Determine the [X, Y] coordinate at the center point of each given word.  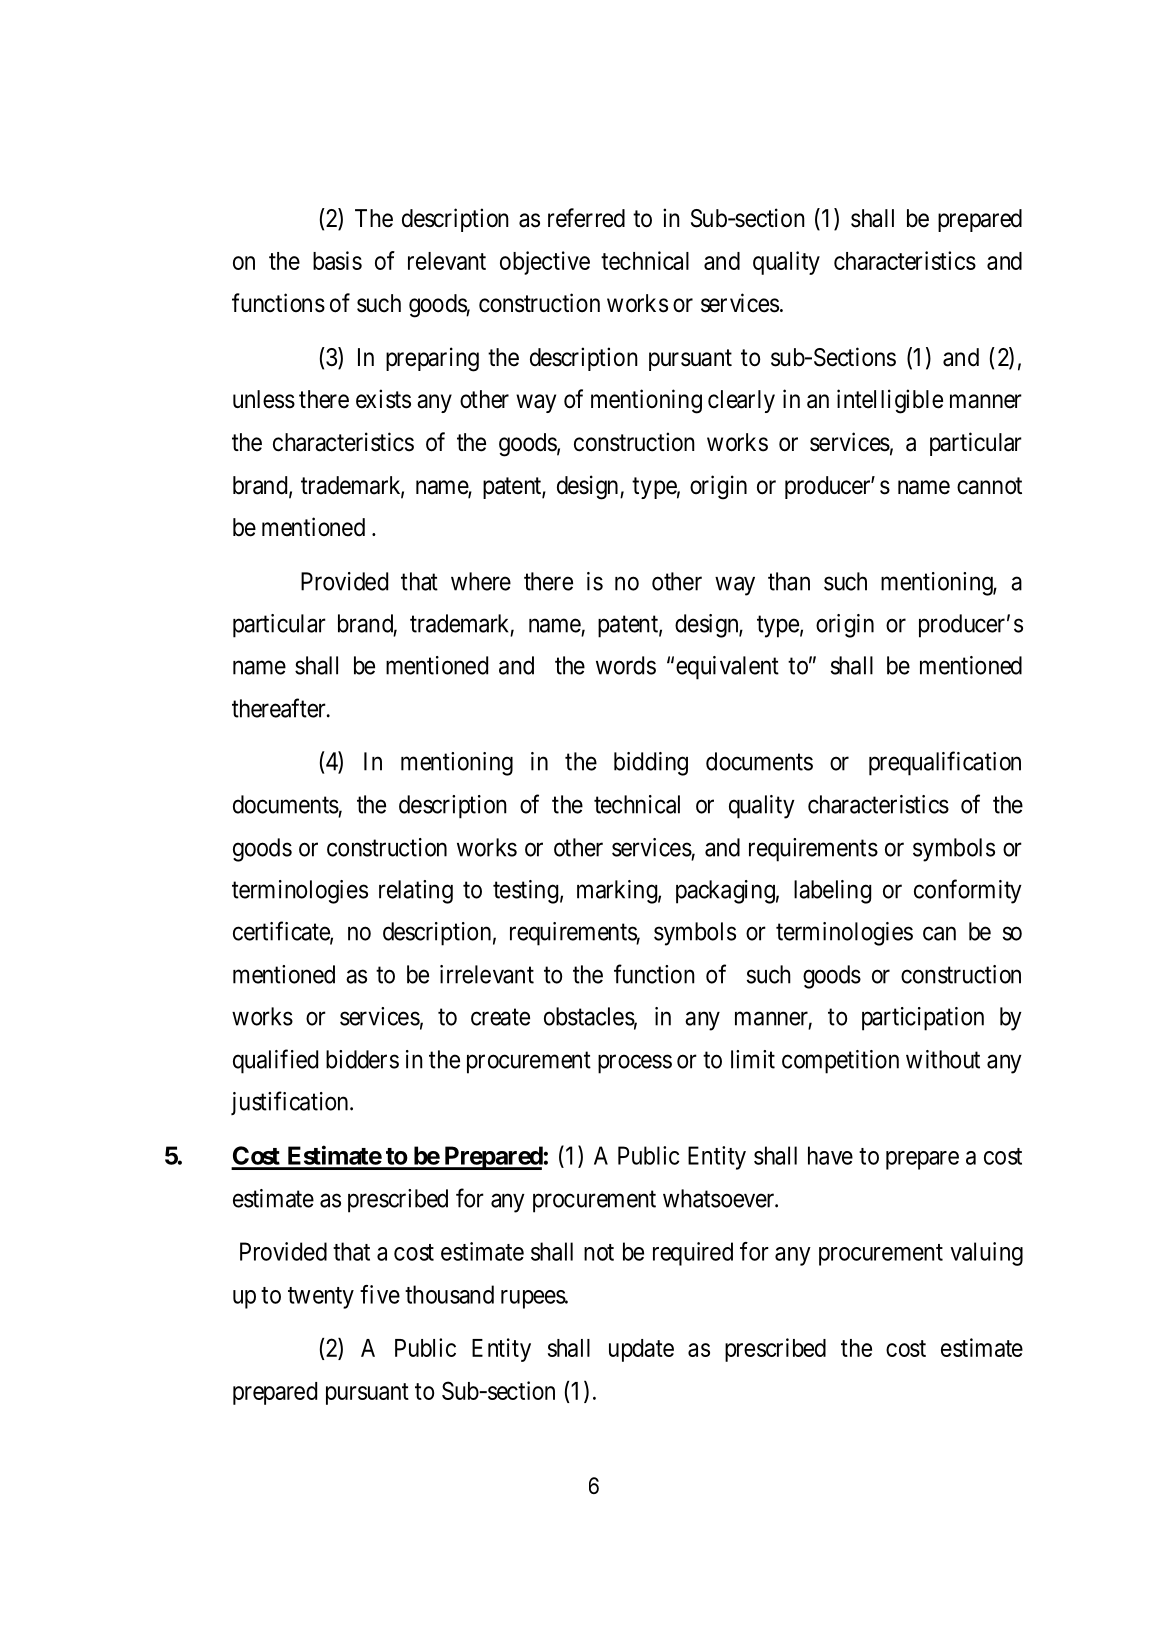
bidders [362, 1059]
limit [753, 1059]
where [481, 581]
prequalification [945, 763]
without [943, 1059]
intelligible [890, 401]
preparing [432, 359]
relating [416, 892]
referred [586, 218]
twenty [321, 1298]
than [789, 581]
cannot [989, 486]
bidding [651, 764]
